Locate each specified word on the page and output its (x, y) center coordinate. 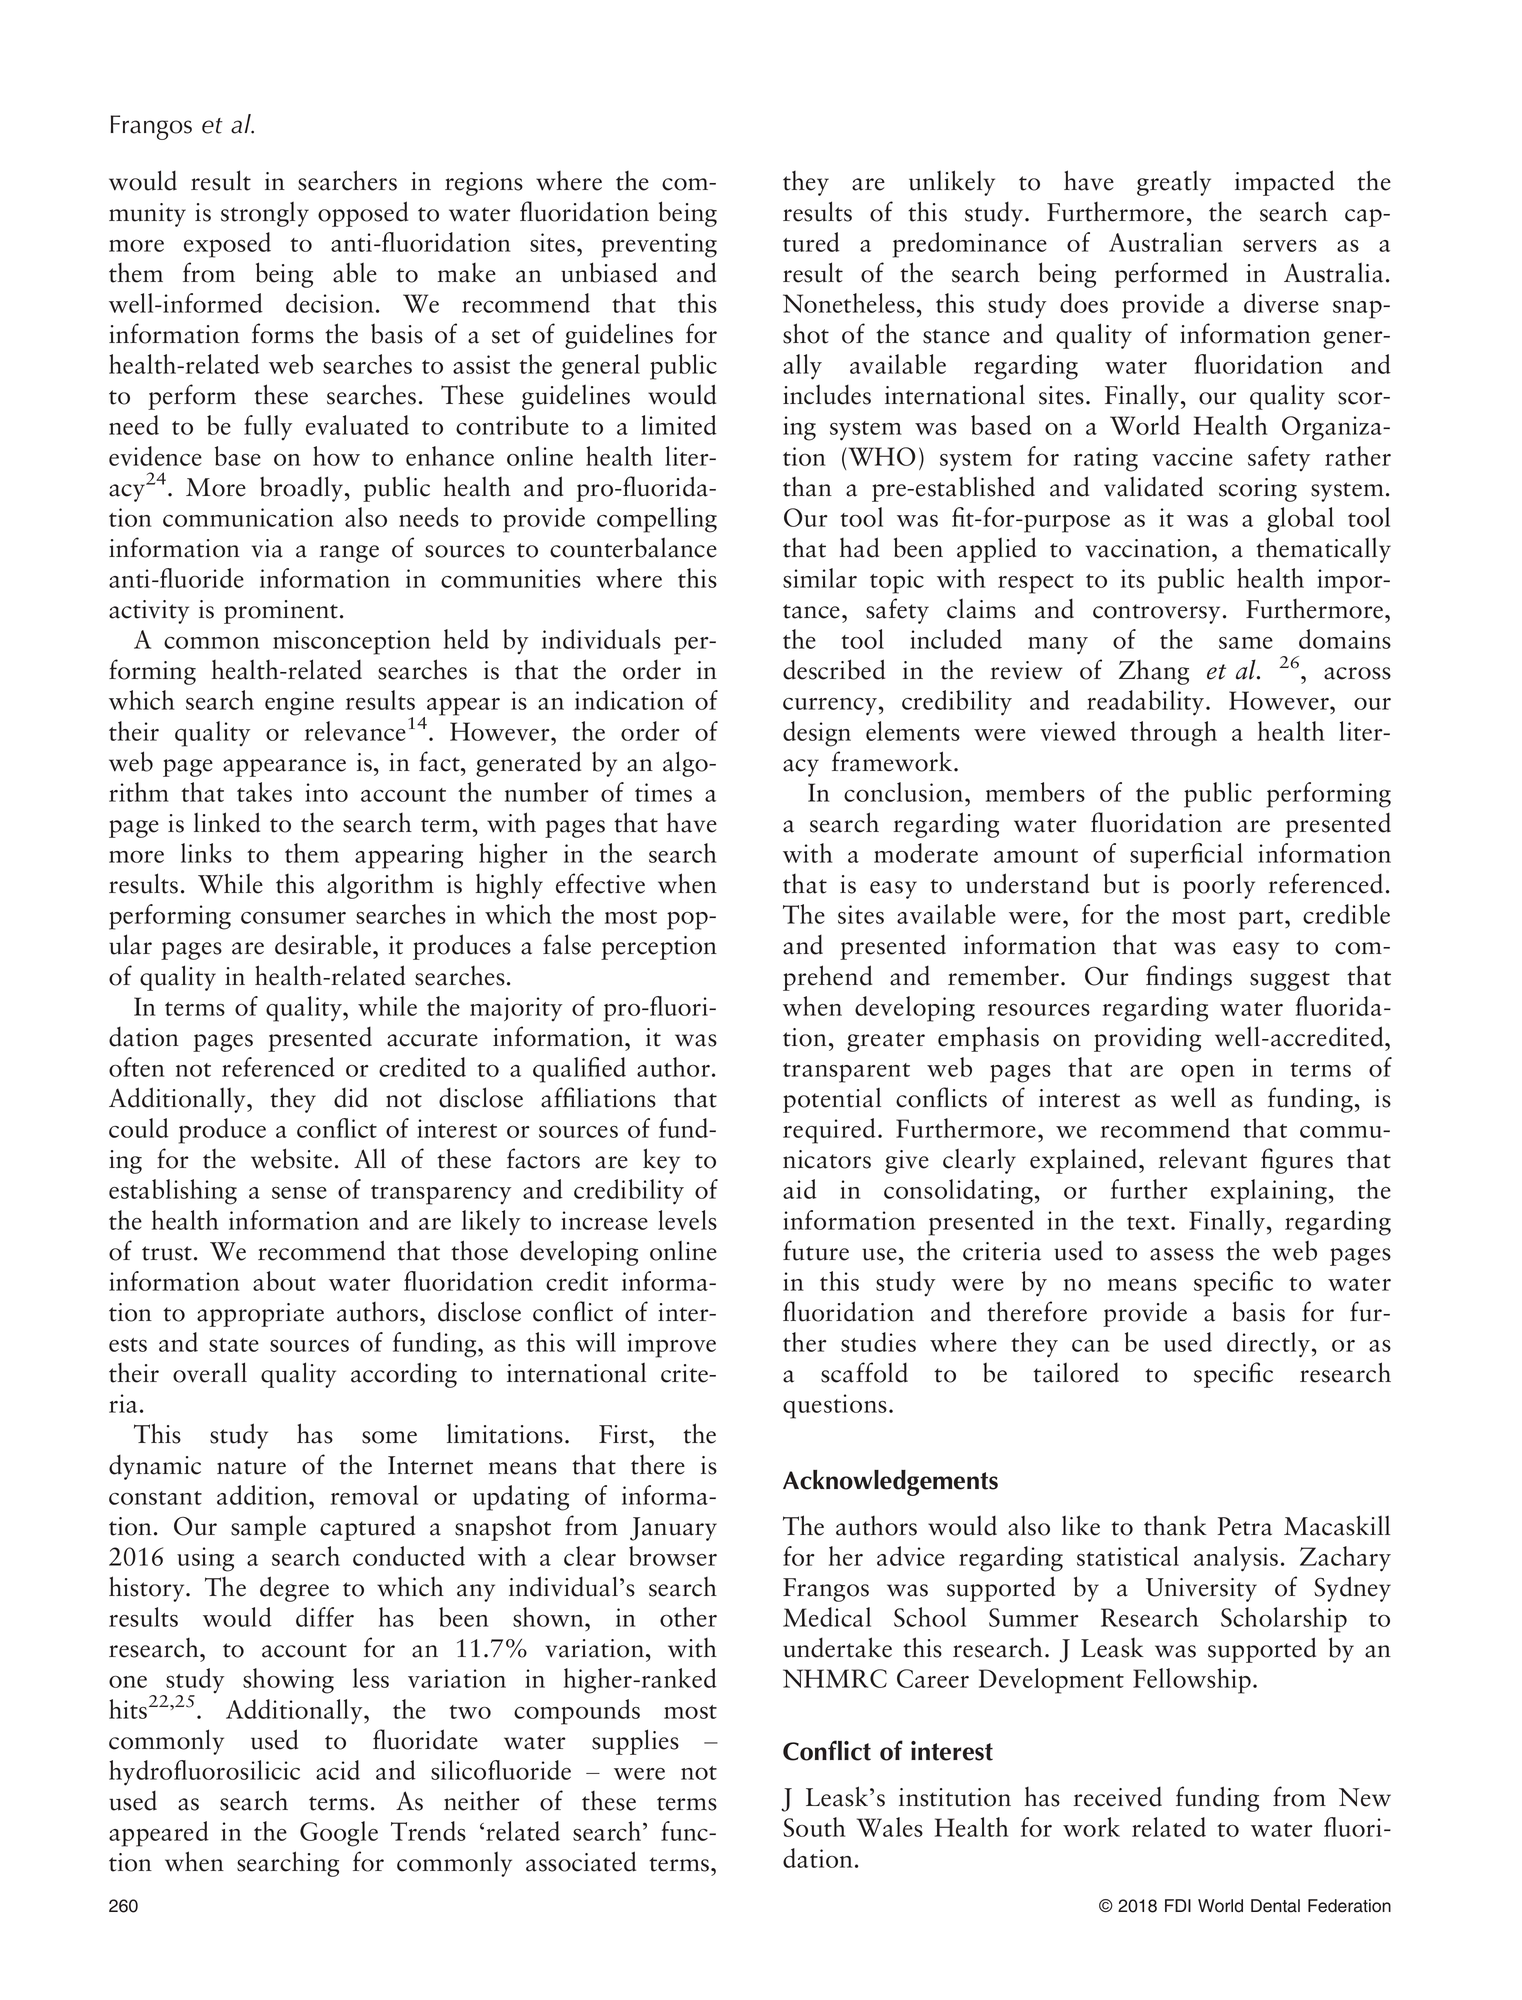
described (834, 669)
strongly (265, 214)
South (814, 1827)
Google (339, 1834)
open (1208, 1073)
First (624, 1434)
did (351, 1097)
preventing (659, 245)
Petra (1245, 1526)
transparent (846, 1073)
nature (251, 1467)
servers (1280, 246)
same (1246, 643)
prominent (281, 612)
